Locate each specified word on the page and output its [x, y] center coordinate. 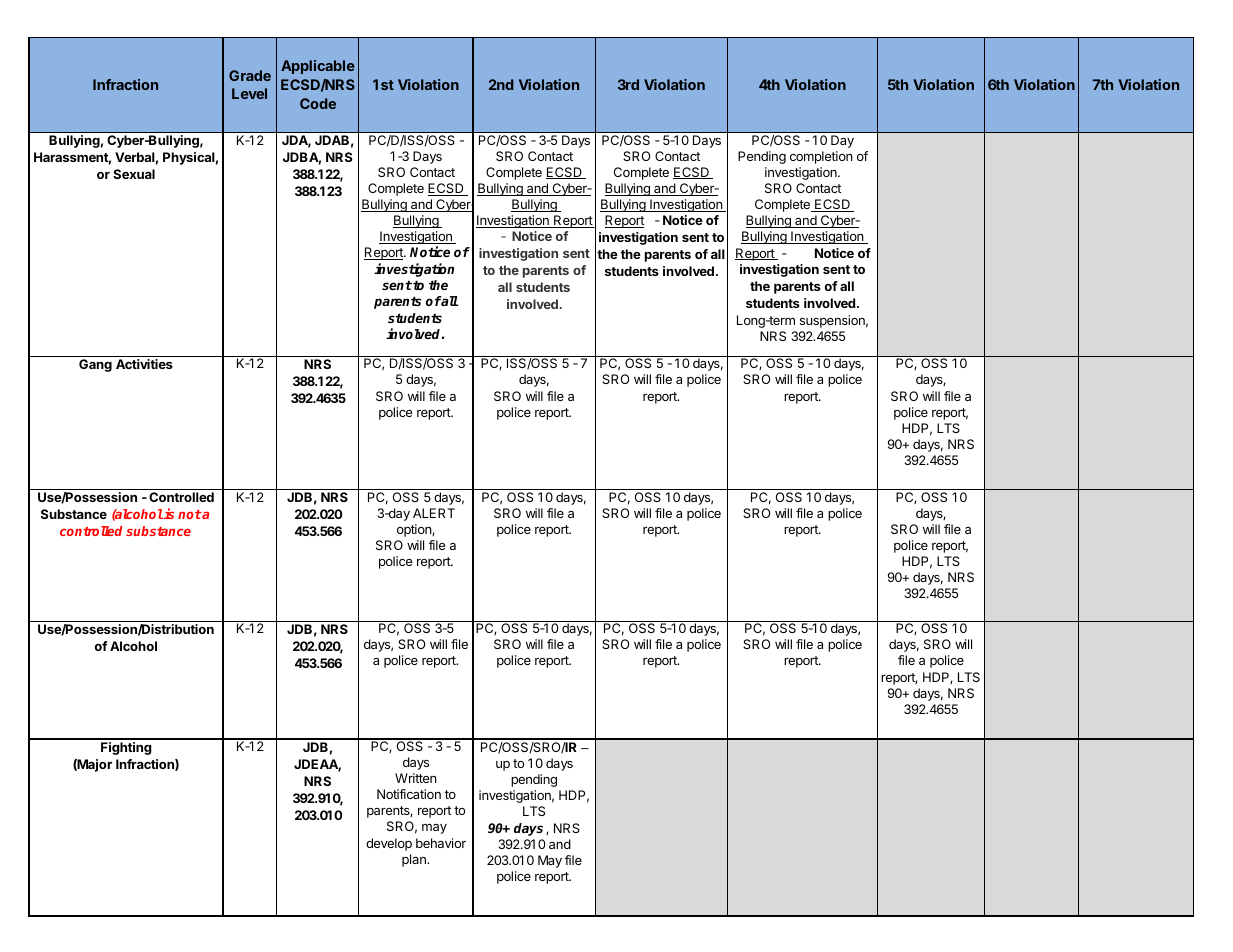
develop [389, 844]
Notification [409, 794]
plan [415, 860]
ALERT [434, 513]
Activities [144, 364]
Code [318, 103]
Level [249, 93]
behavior [441, 843]
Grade [250, 75]
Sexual [134, 174]
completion [821, 157]
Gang [95, 365]
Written [416, 778]
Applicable [318, 67]
